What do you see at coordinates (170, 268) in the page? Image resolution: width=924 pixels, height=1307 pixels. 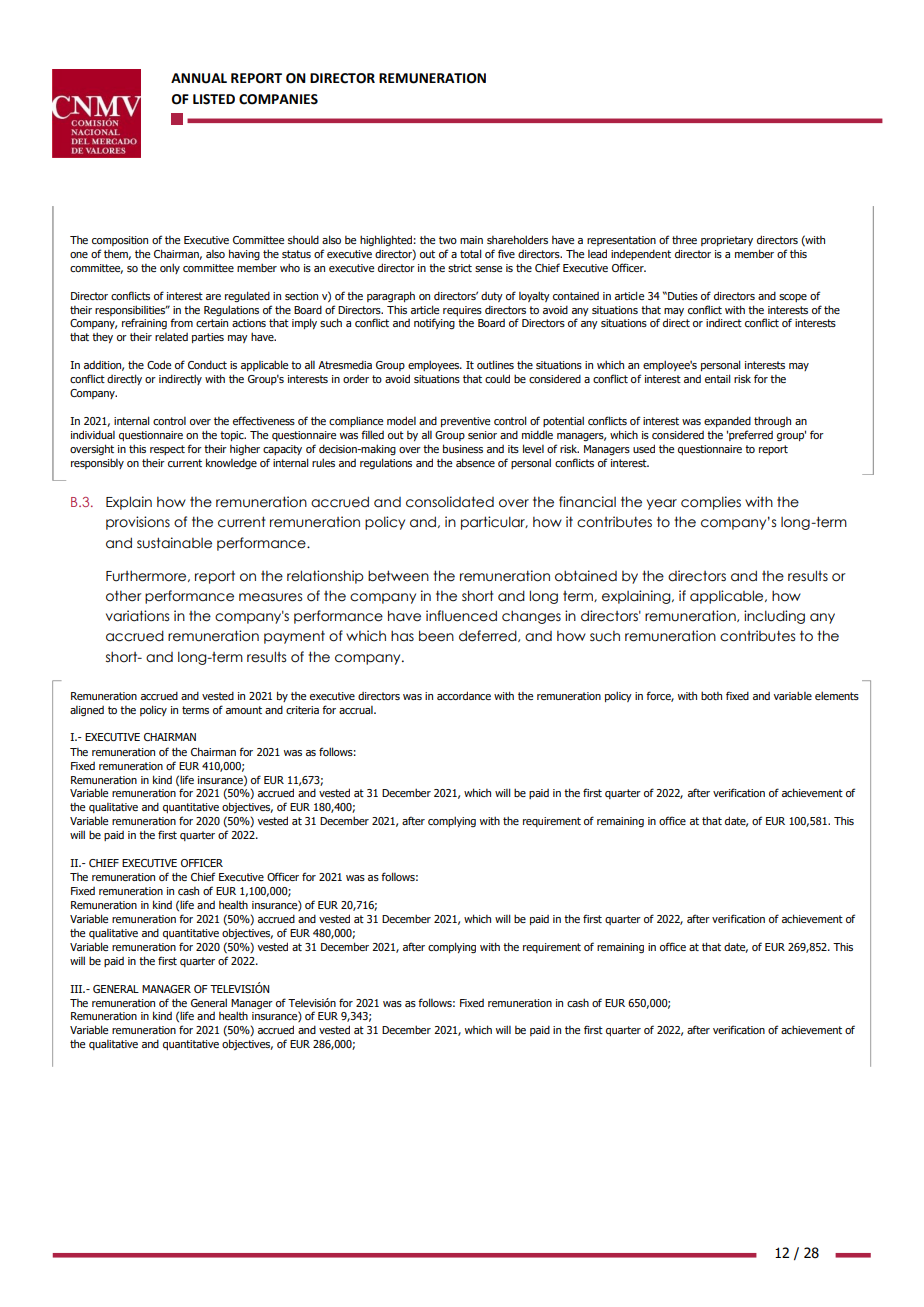 I see `only` at bounding box center [170, 268].
